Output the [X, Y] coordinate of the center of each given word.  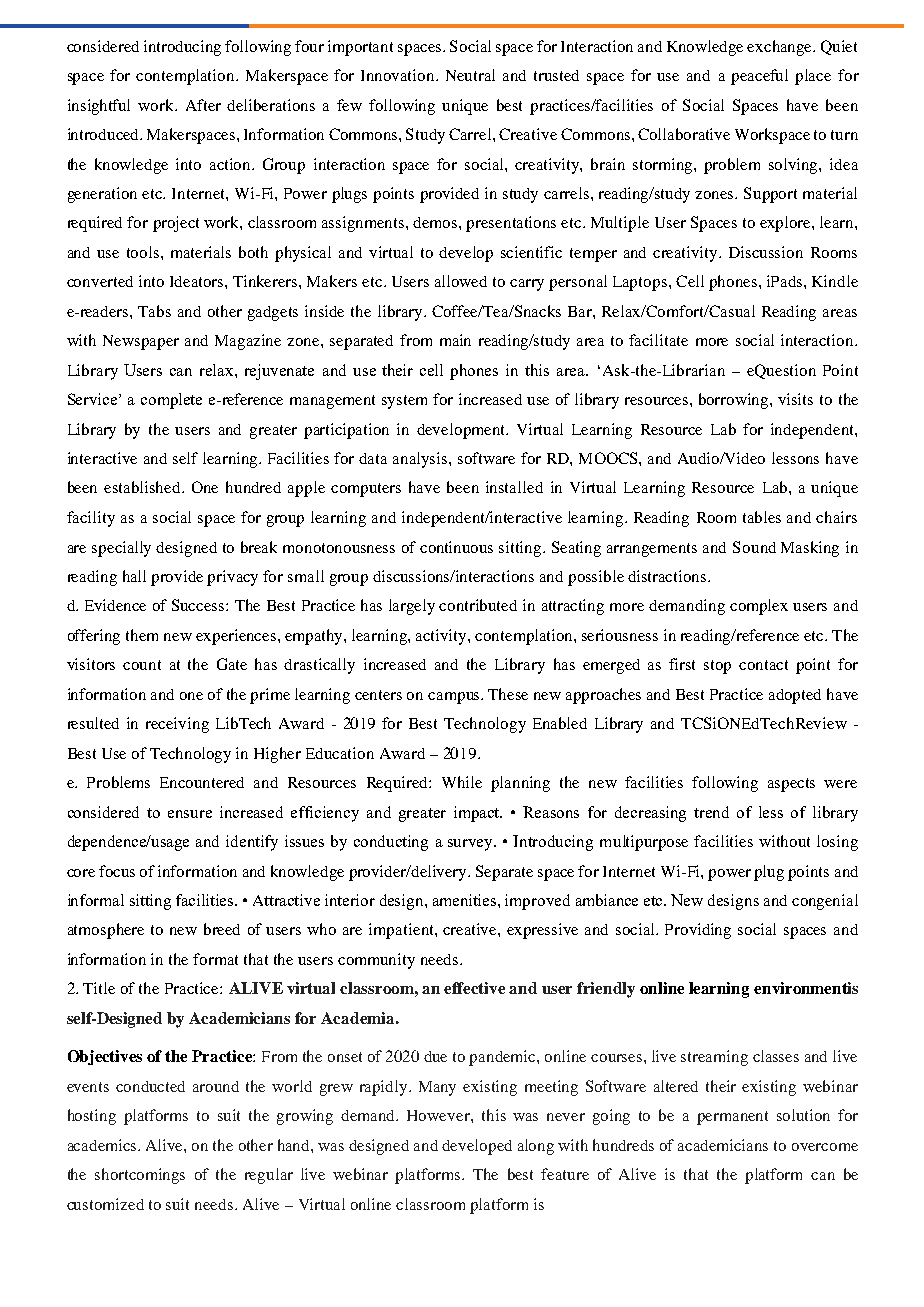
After [203, 105]
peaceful [759, 77]
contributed [478, 605]
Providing [698, 931]
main [455, 340]
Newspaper [141, 342]
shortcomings [140, 1176]
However [439, 1115]
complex [759, 607]
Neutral [470, 75]
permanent [732, 1118]
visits [795, 399]
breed [222, 929]
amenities [466, 900]
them [142, 635]
